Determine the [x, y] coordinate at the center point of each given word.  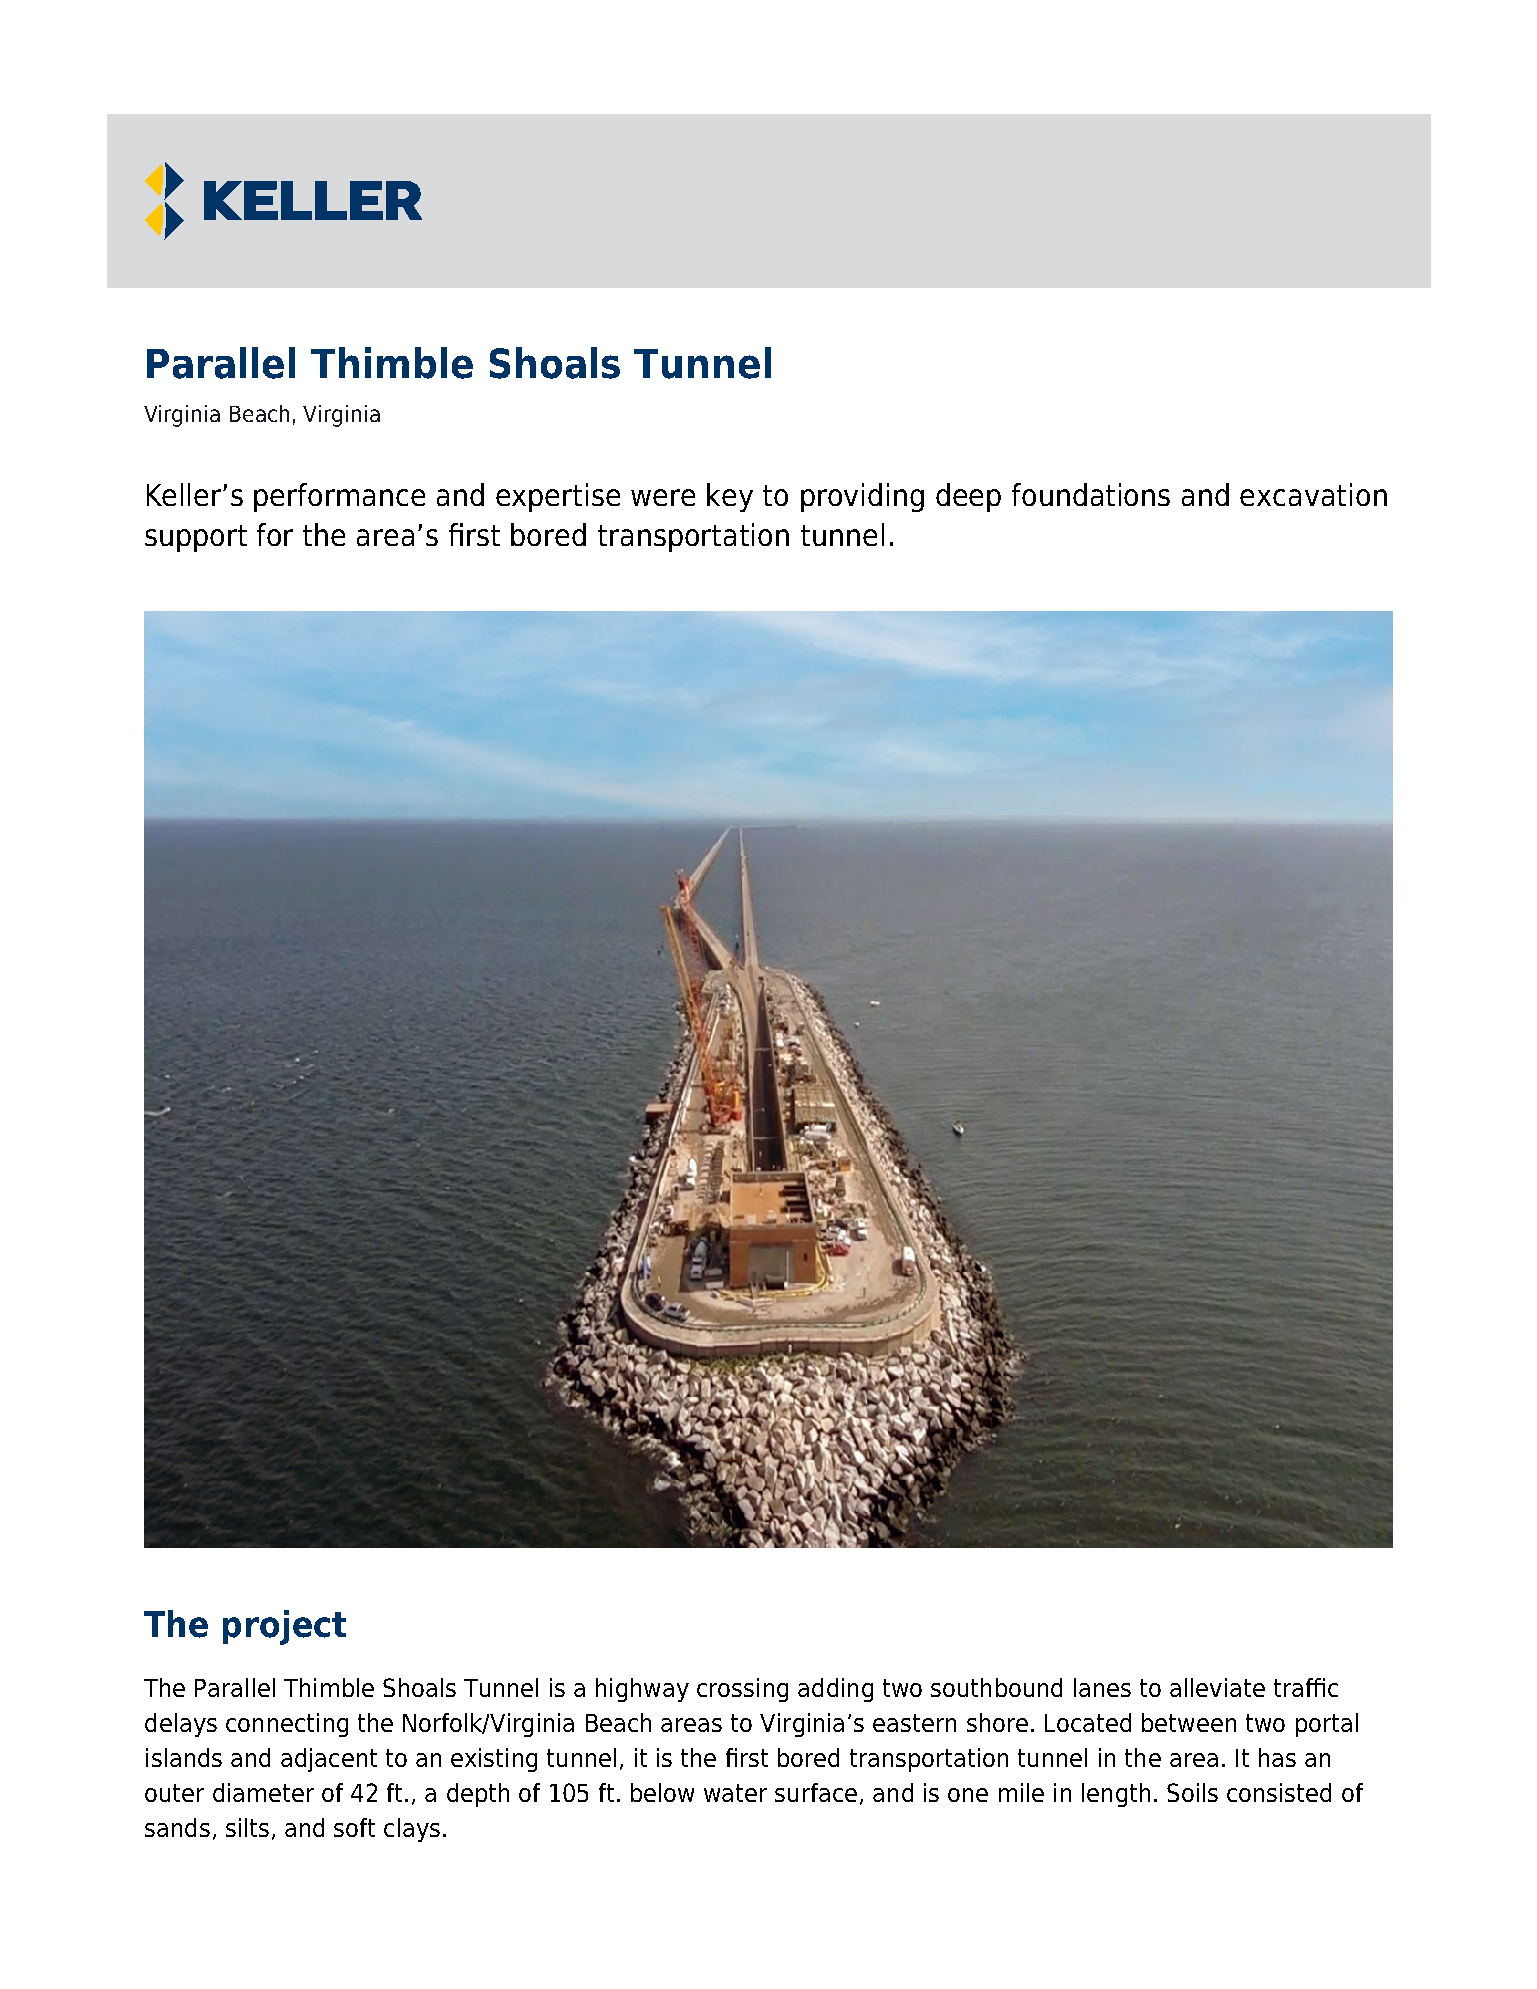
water [735, 1793]
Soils [1192, 1792]
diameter [263, 1792]
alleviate [1217, 1687]
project [284, 1627]
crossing [742, 1690]
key [730, 497]
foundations [1091, 494]
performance [339, 497]
